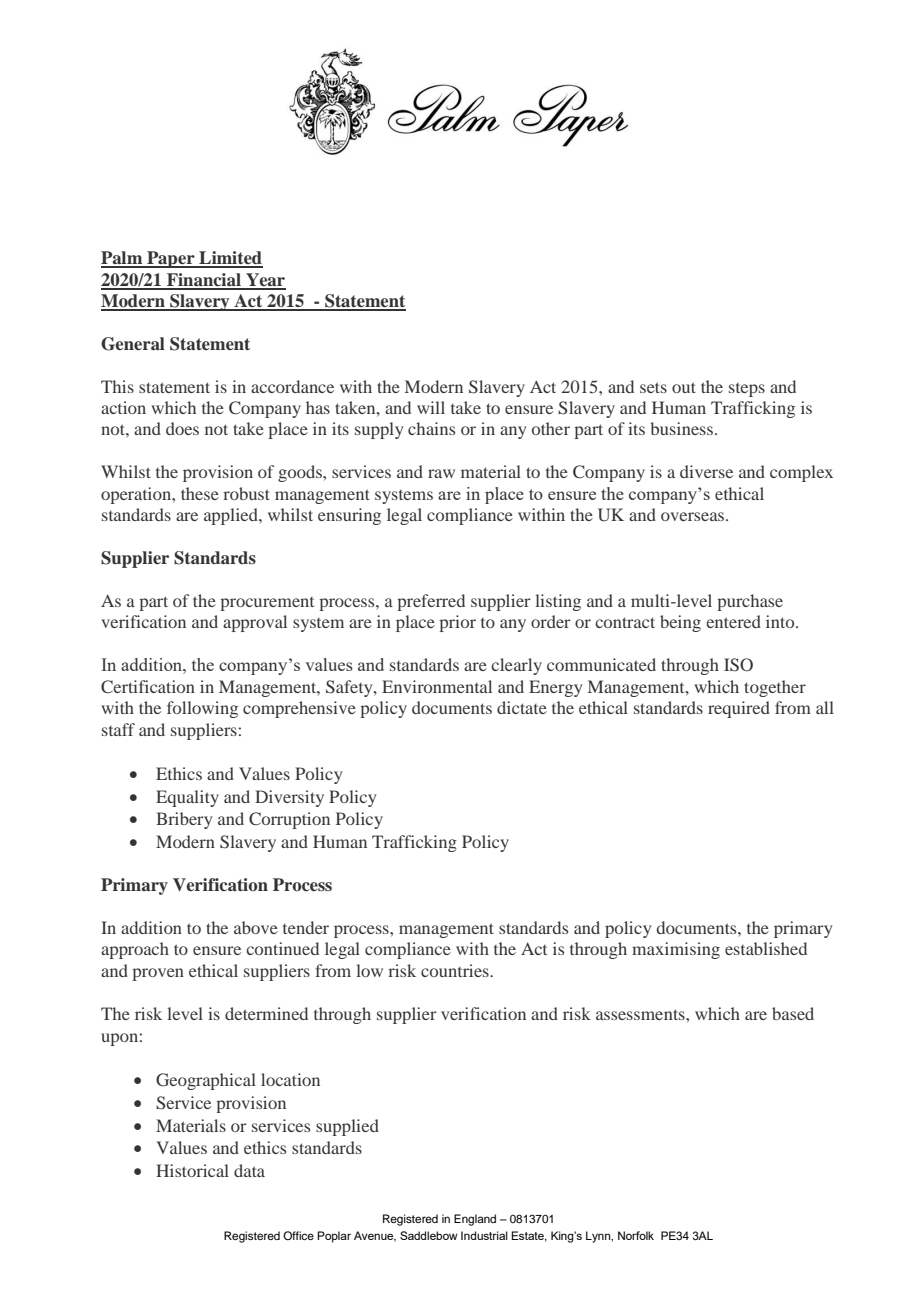 The height and width of the document is (1308, 924). What do you see at coordinates (204, 281) in the document?
I see `Financial` at bounding box center [204, 281].
